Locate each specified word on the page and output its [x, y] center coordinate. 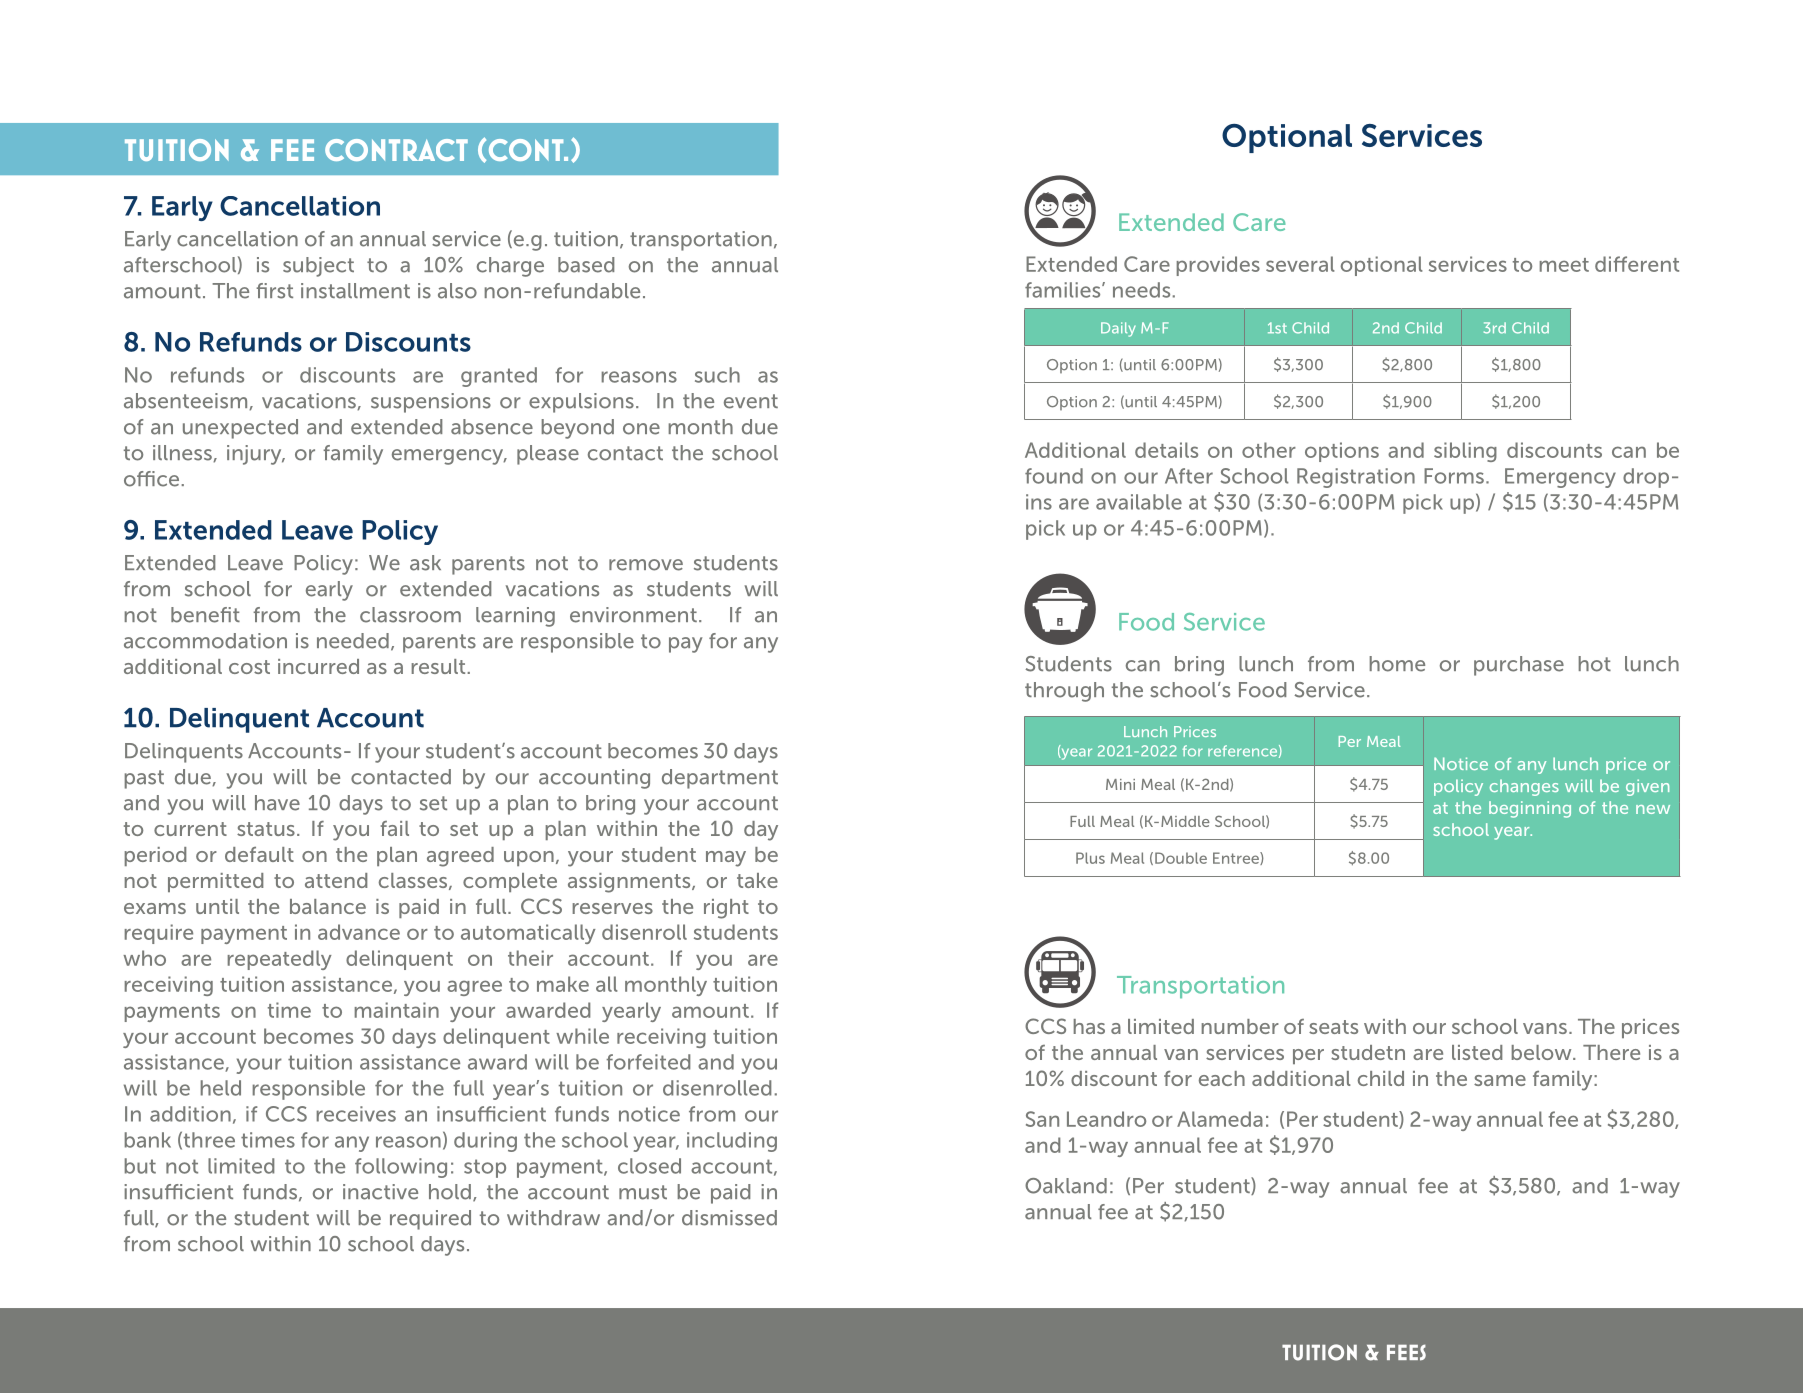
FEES [1406, 1352]
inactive [380, 1192]
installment [355, 291]
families [1064, 290]
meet [1564, 265]
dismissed [729, 1218]
